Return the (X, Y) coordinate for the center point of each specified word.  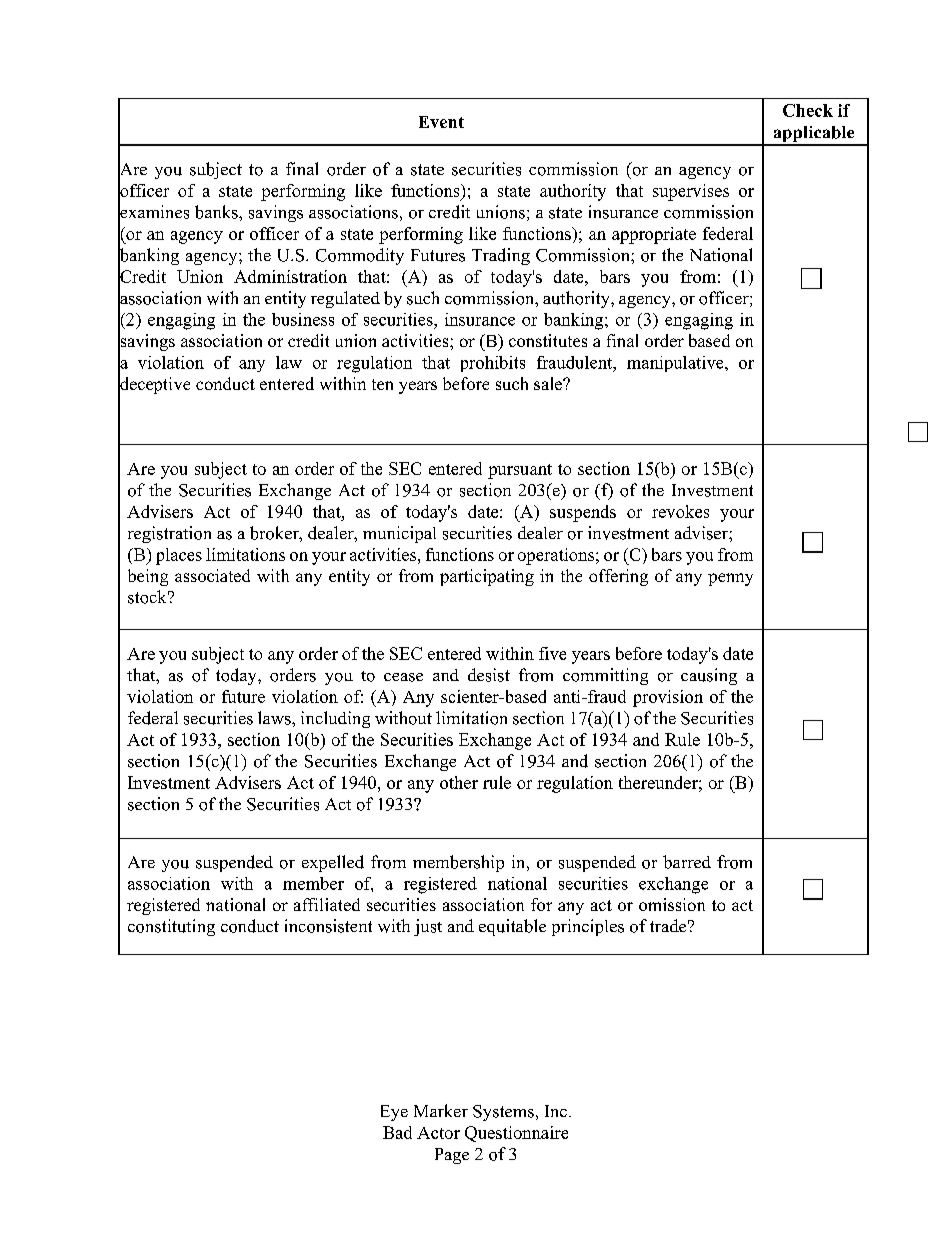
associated (212, 575)
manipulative (676, 364)
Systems (503, 1113)
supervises (691, 192)
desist (489, 675)
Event (441, 122)
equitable (512, 927)
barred (687, 862)
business (303, 319)
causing (709, 676)
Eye (394, 1113)
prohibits (493, 364)
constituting (171, 927)
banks (217, 212)
